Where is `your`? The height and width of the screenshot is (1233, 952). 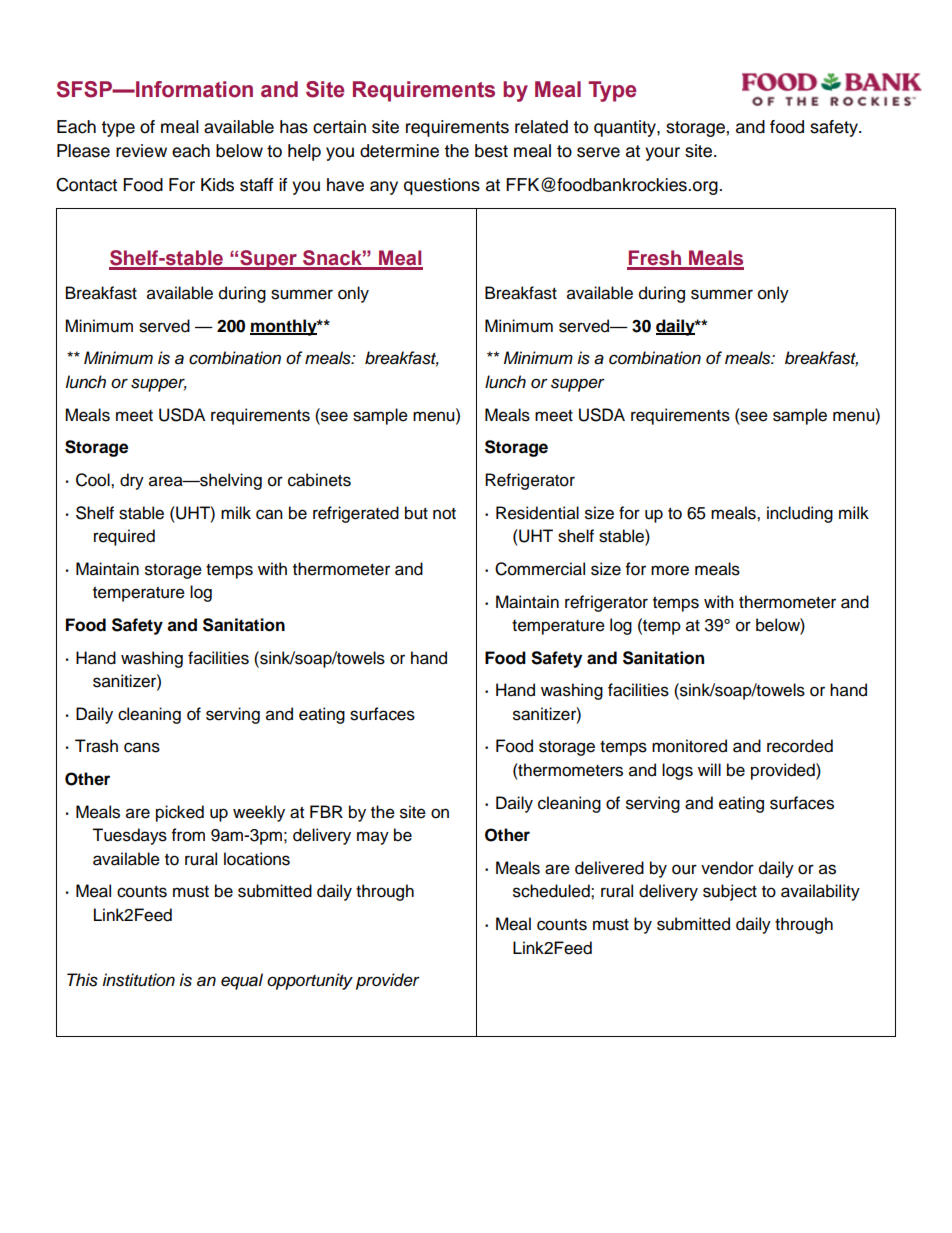
your is located at coordinates (662, 154).
